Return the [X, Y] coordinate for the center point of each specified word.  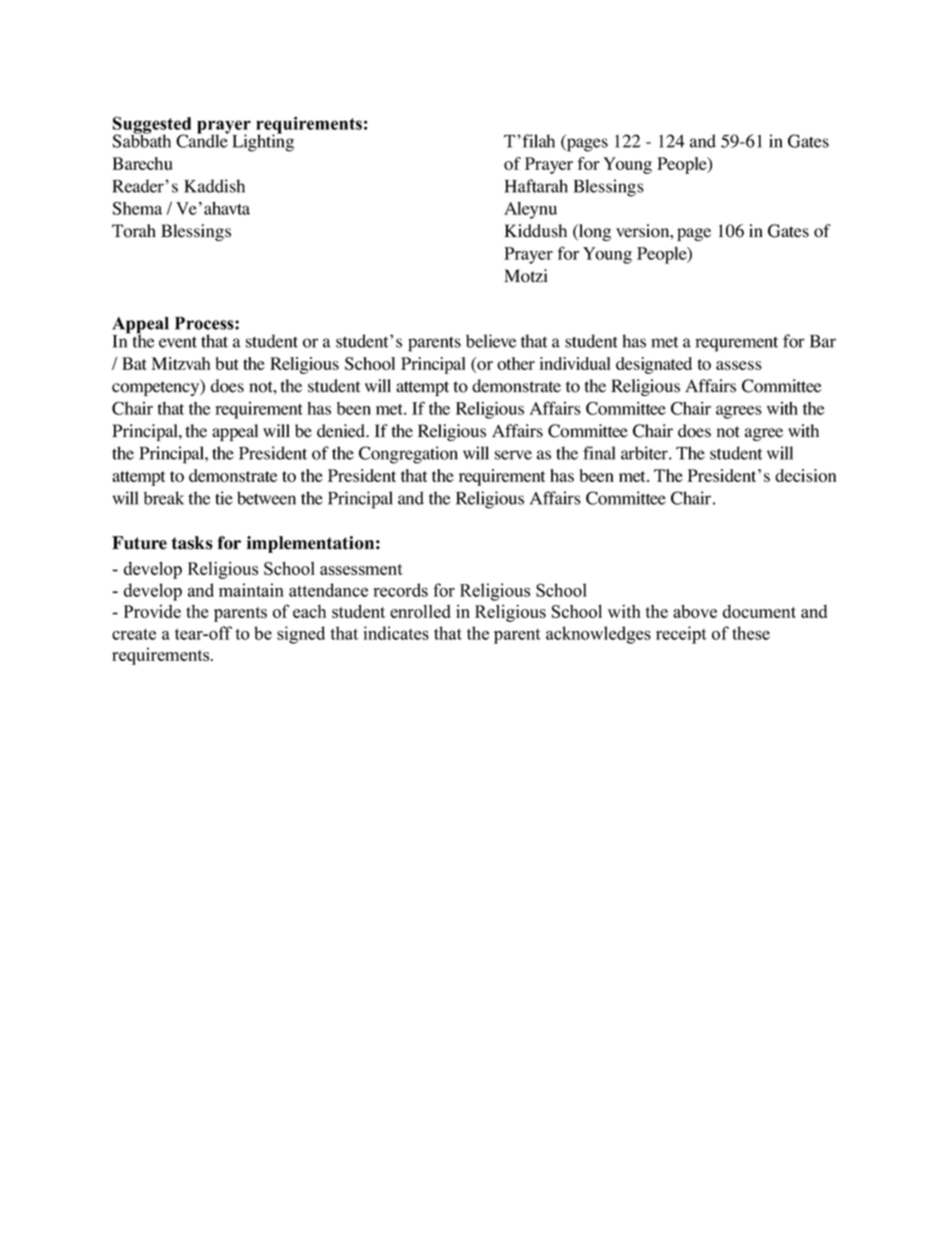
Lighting [263, 142]
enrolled [420, 611]
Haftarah [536, 186]
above [695, 611]
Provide [152, 611]
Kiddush [535, 231]
